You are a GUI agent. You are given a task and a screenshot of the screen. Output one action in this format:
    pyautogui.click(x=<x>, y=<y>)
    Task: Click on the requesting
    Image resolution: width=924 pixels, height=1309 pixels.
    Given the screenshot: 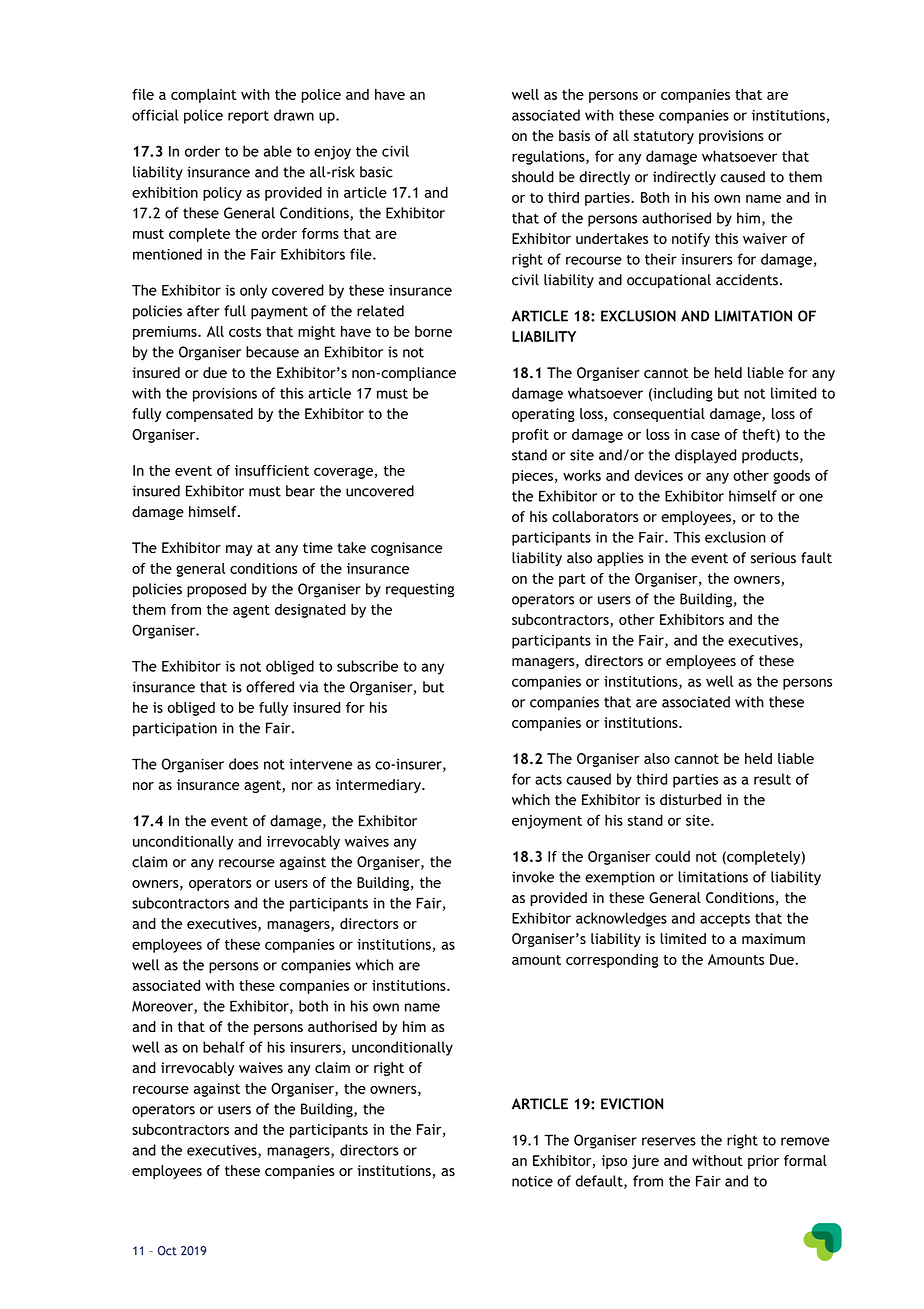 What is the action you would take?
    pyautogui.click(x=420, y=590)
